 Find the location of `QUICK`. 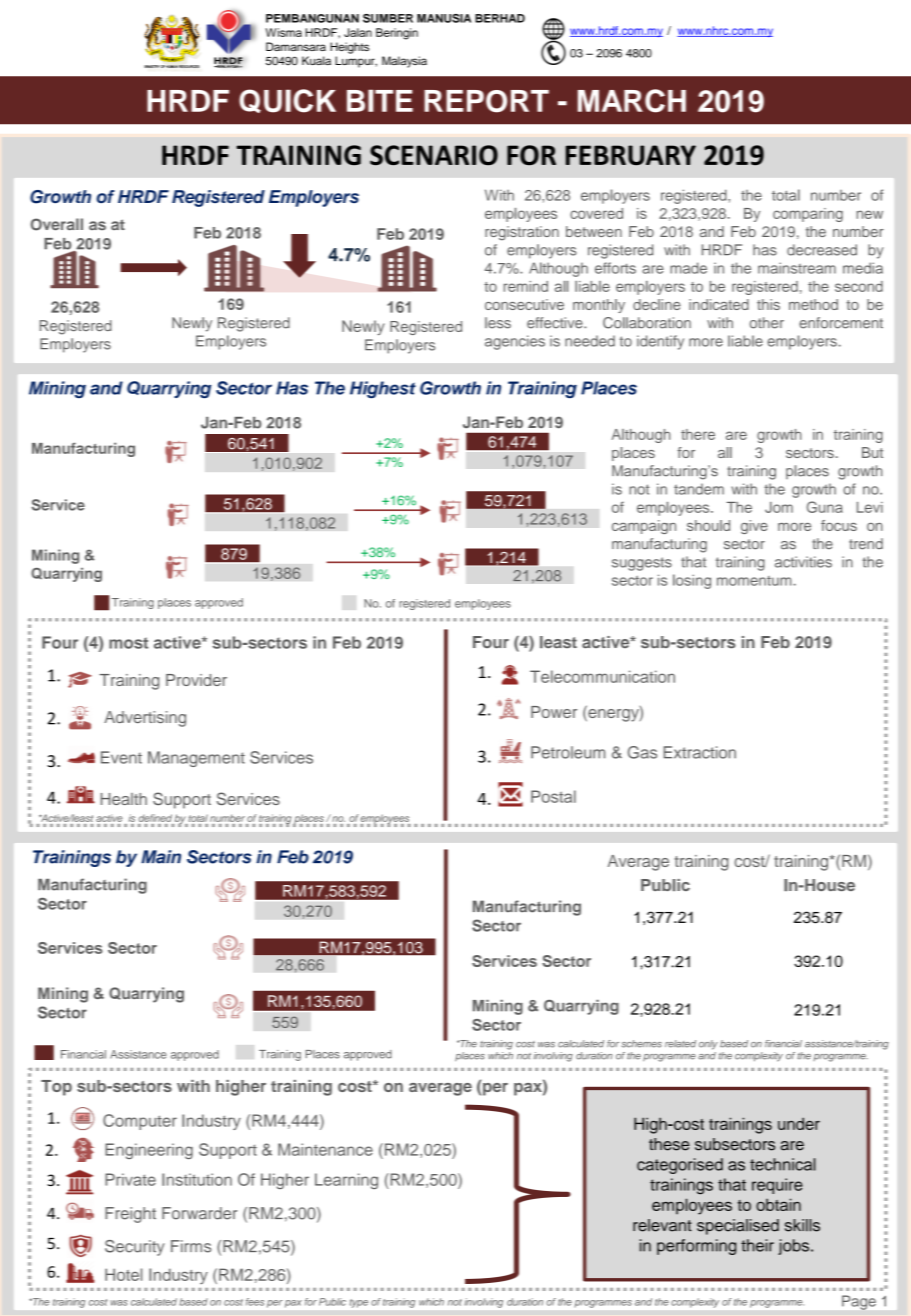

QUICK is located at coordinates (287, 101).
